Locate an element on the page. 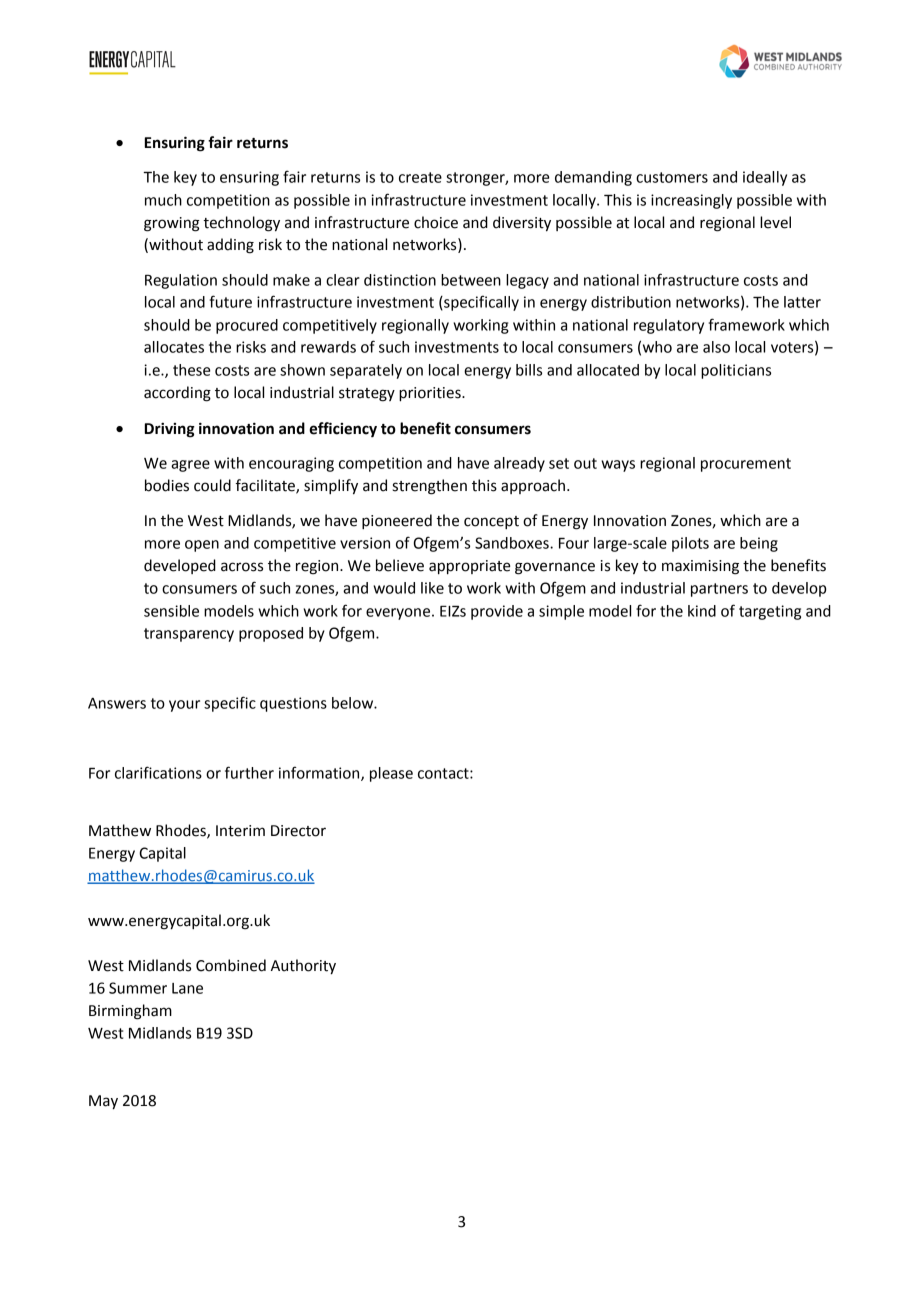 The height and width of the image is (1308, 924). choice is located at coordinates (436, 222).
